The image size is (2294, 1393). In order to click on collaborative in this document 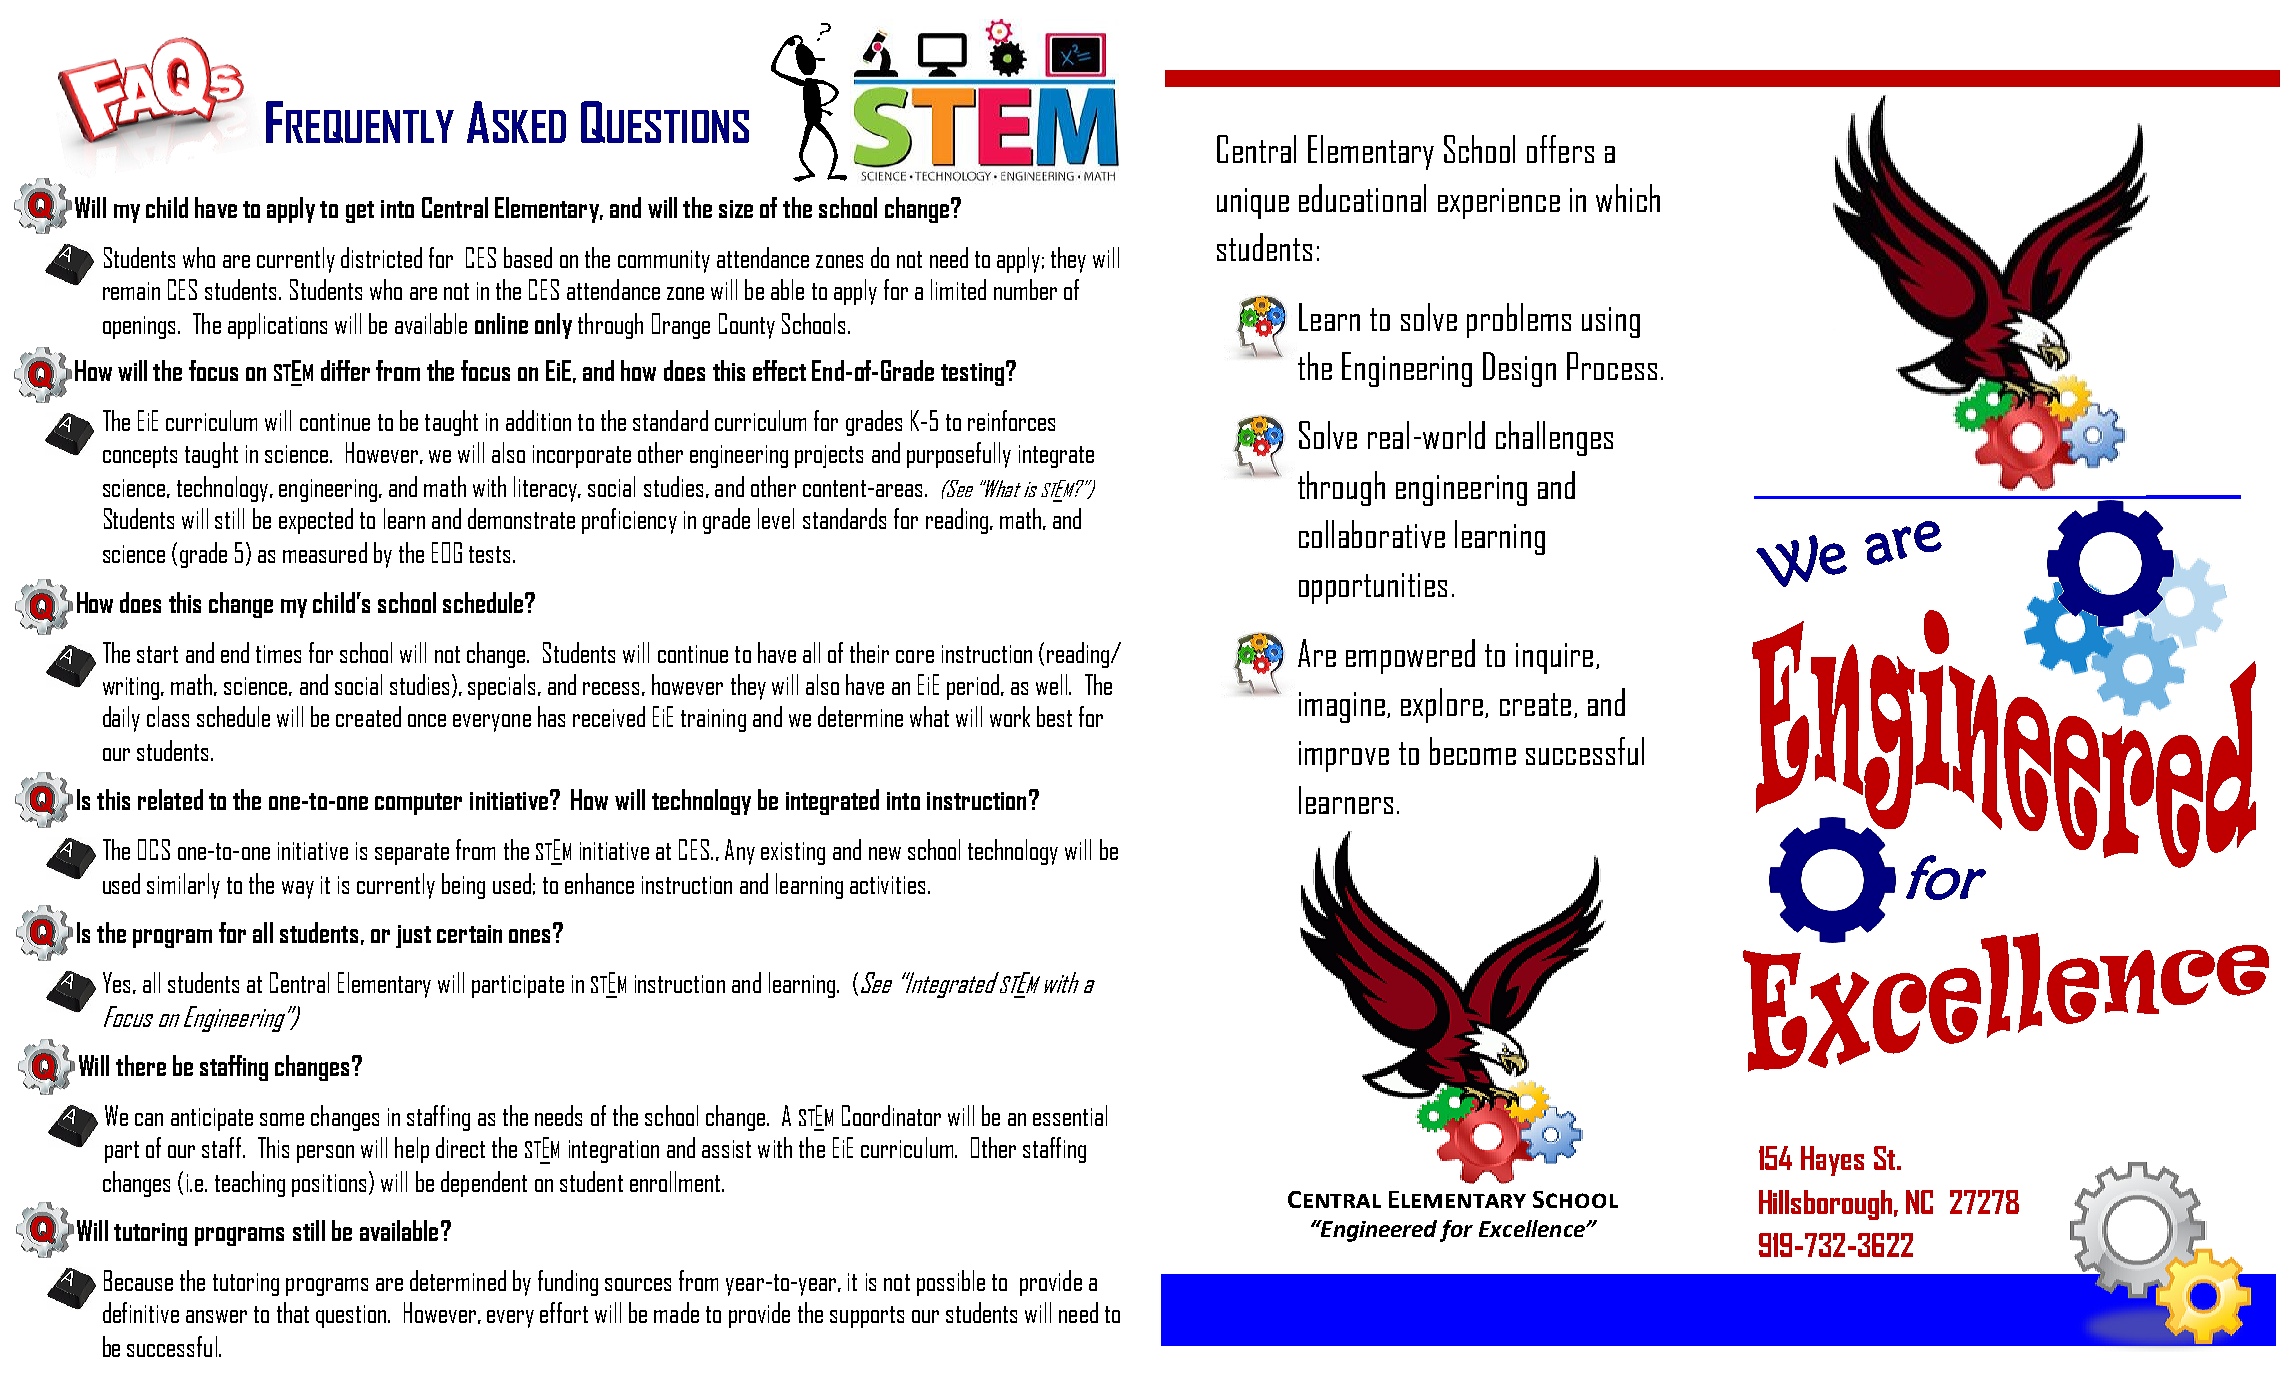, I will do `click(1372, 534)`.
